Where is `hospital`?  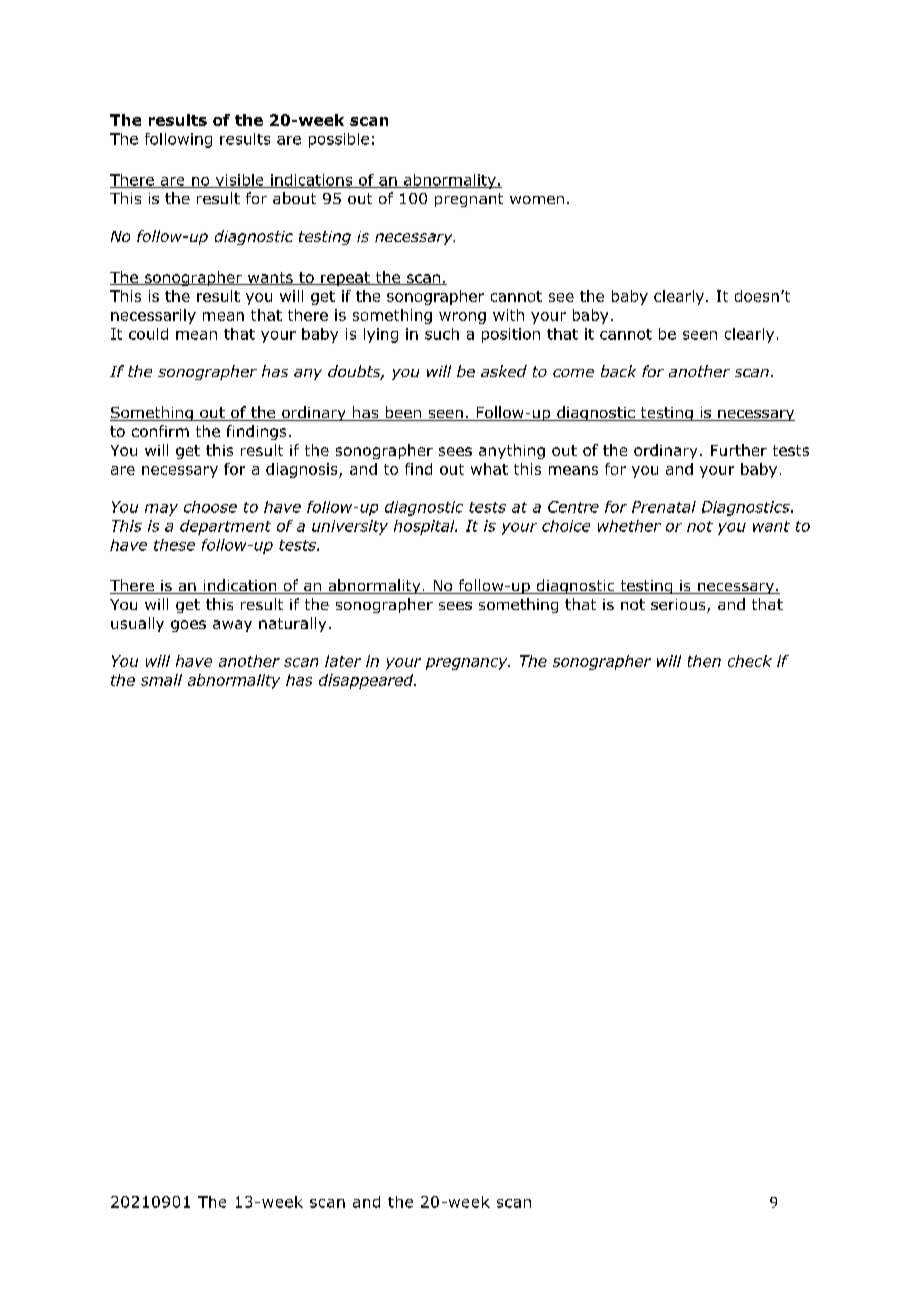
hospital is located at coordinates (425, 527).
